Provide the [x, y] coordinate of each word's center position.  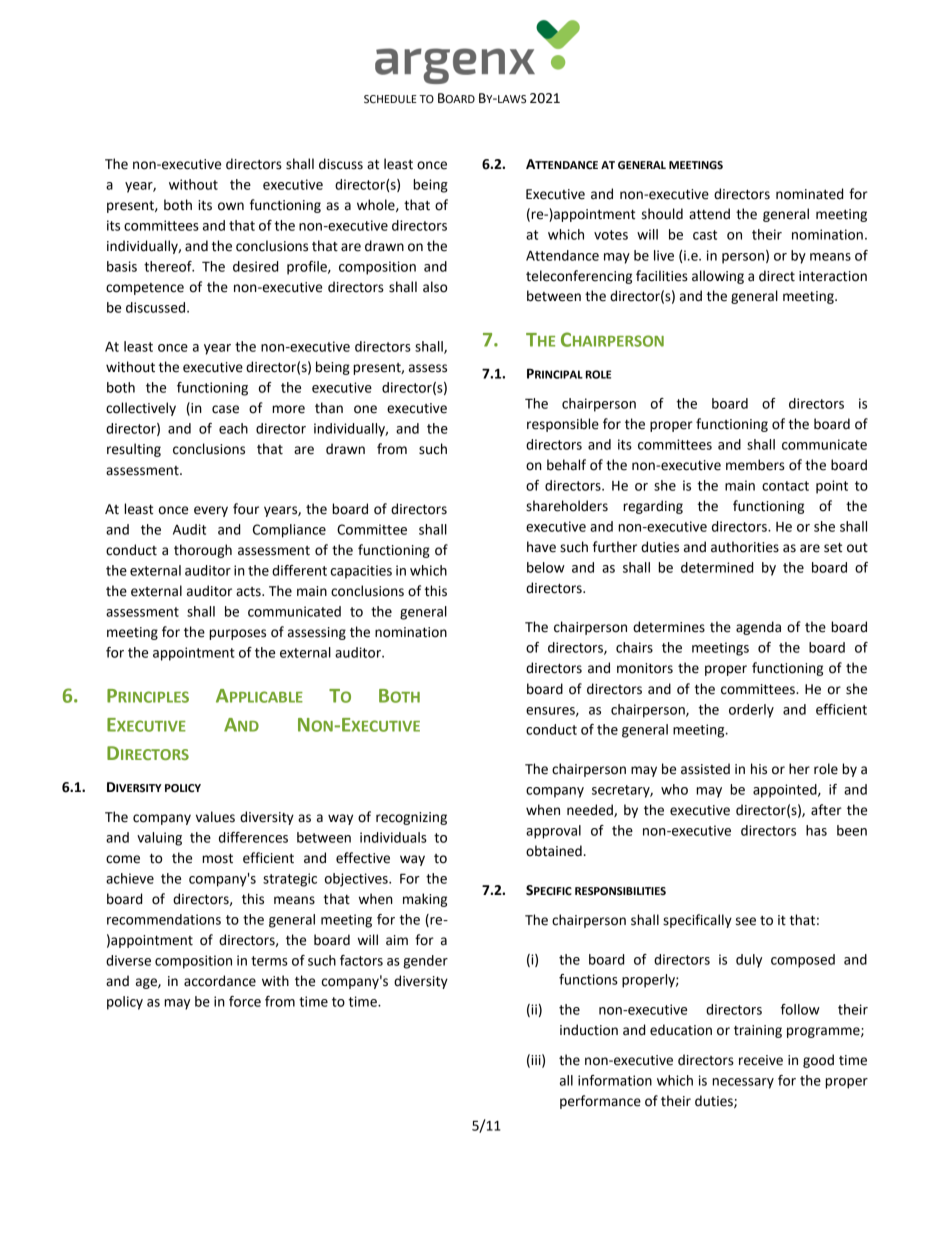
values [215, 817]
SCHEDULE [390, 99]
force [245, 1001]
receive [761, 1060]
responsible [563, 425]
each [233, 428]
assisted [705, 769]
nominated [809, 194]
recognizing [411, 818]
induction [589, 1030]
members [755, 465]
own [231, 206]
